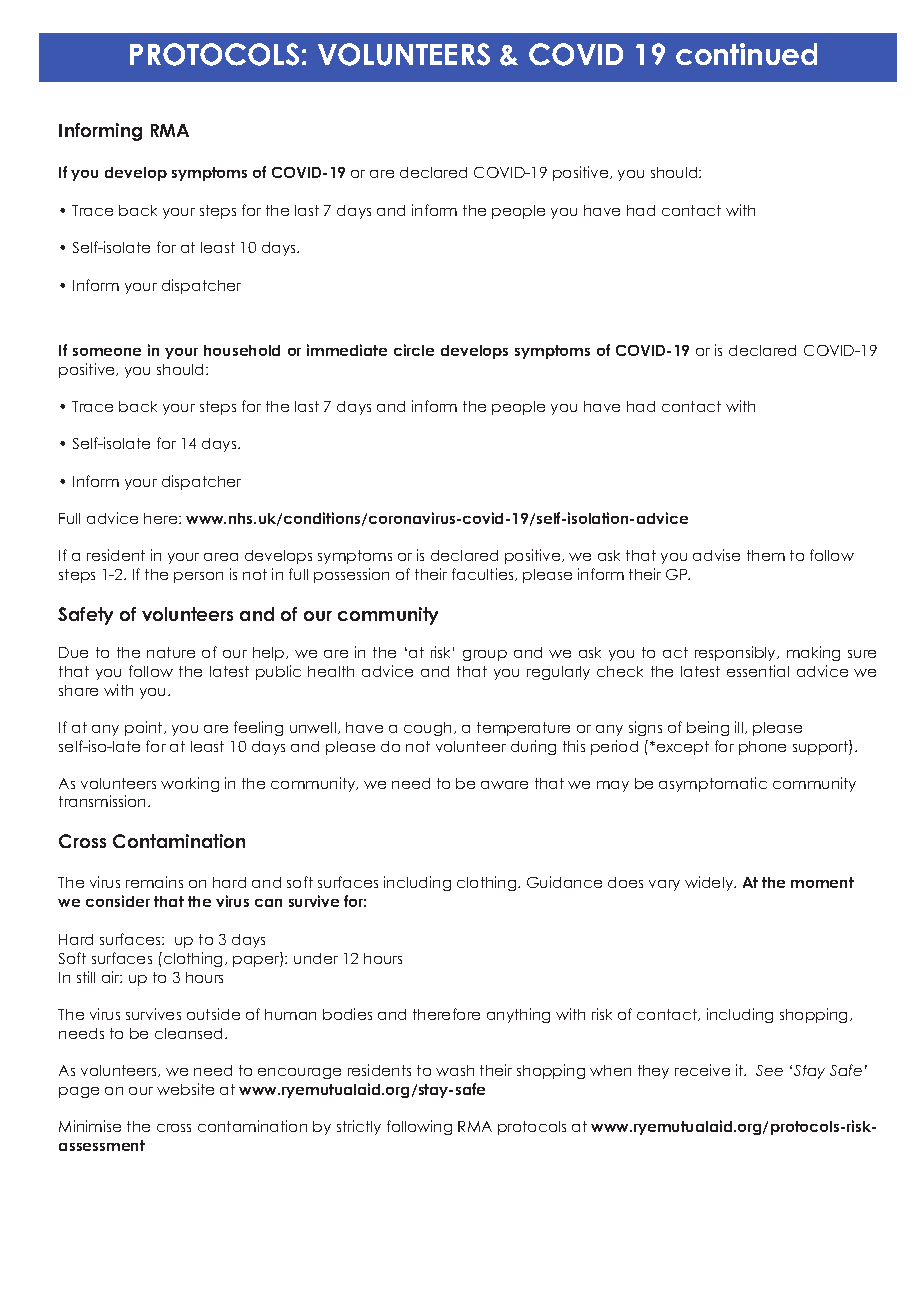 The height and width of the screenshot is (1308, 924). What do you see at coordinates (107, 352) in the screenshot?
I see `someone` at bounding box center [107, 352].
